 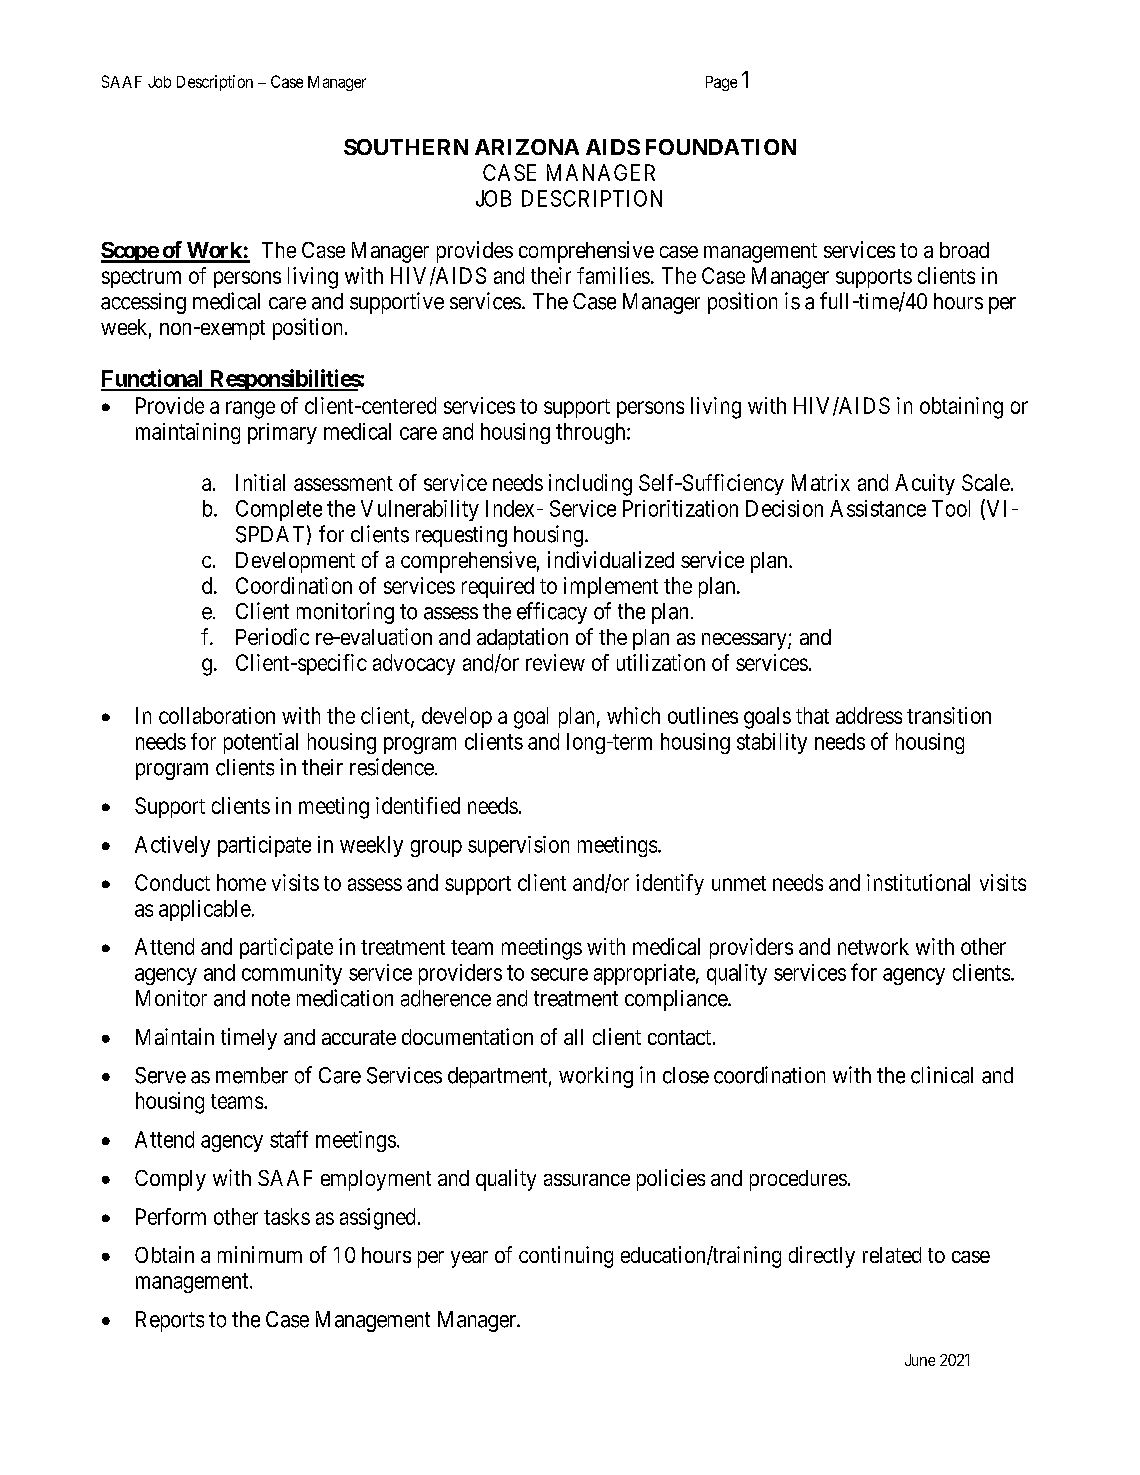 What do you see at coordinates (271, 999) in the page?
I see `note` at bounding box center [271, 999].
